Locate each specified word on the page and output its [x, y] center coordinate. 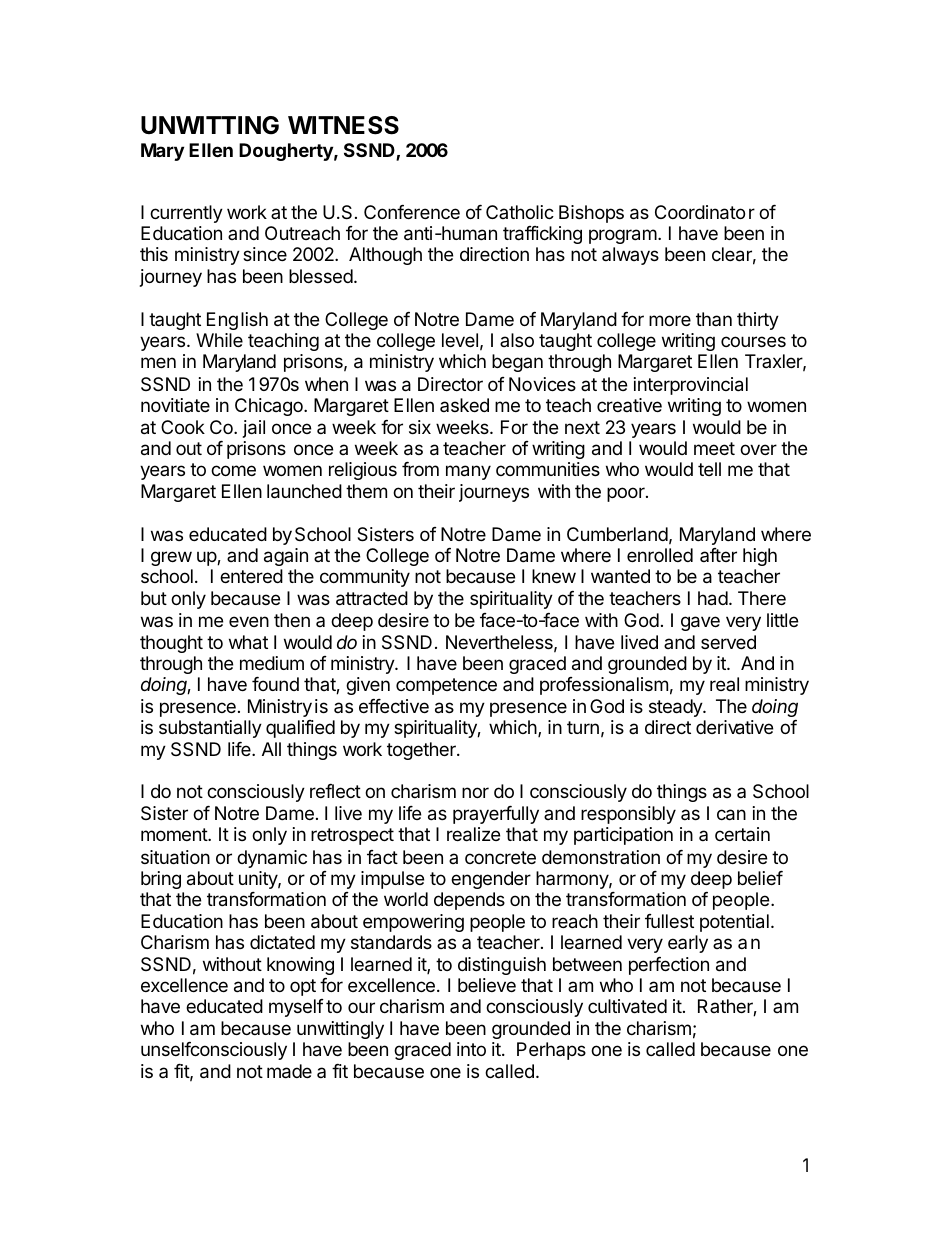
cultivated [627, 1006]
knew [554, 576]
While [219, 340]
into [471, 1049]
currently [186, 214]
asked [464, 405]
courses [753, 341]
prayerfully [496, 815]
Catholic [520, 212]
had [713, 598]
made [289, 1071]
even [249, 621]
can [731, 815]
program [623, 236]
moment [175, 834]
